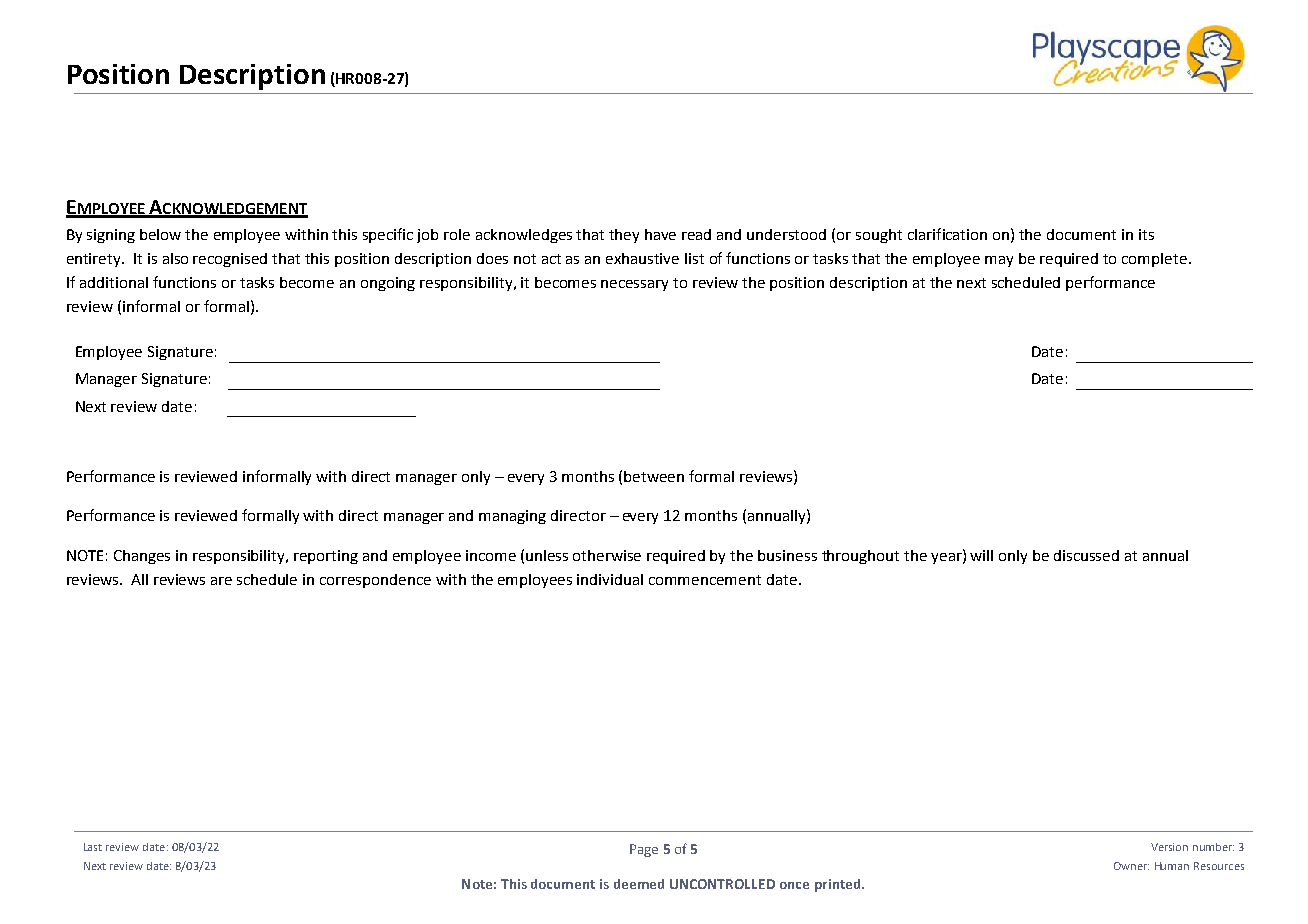  I want to click on may, so click(999, 261).
